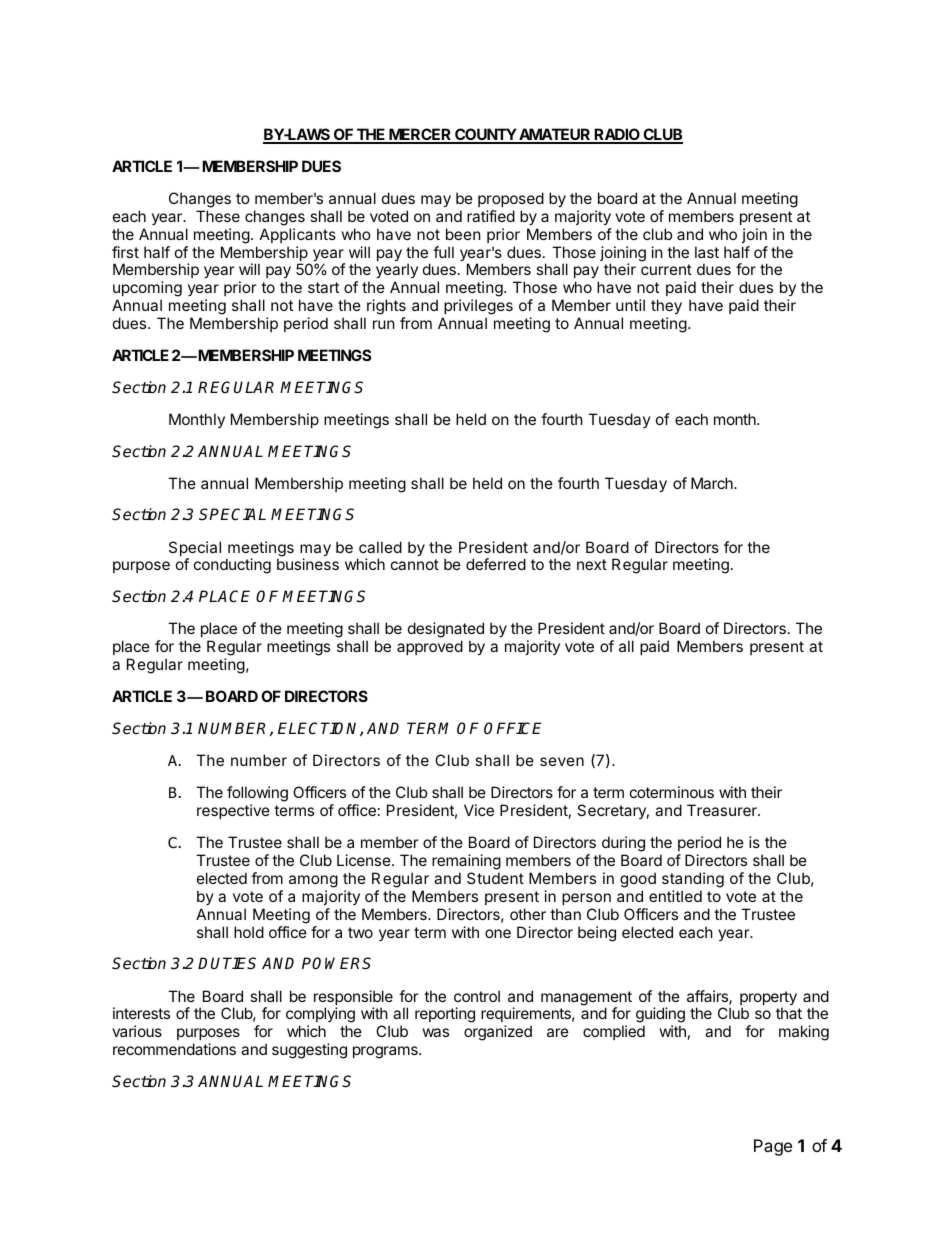 The height and width of the screenshot is (1233, 952). I want to click on hold, so click(249, 932).
